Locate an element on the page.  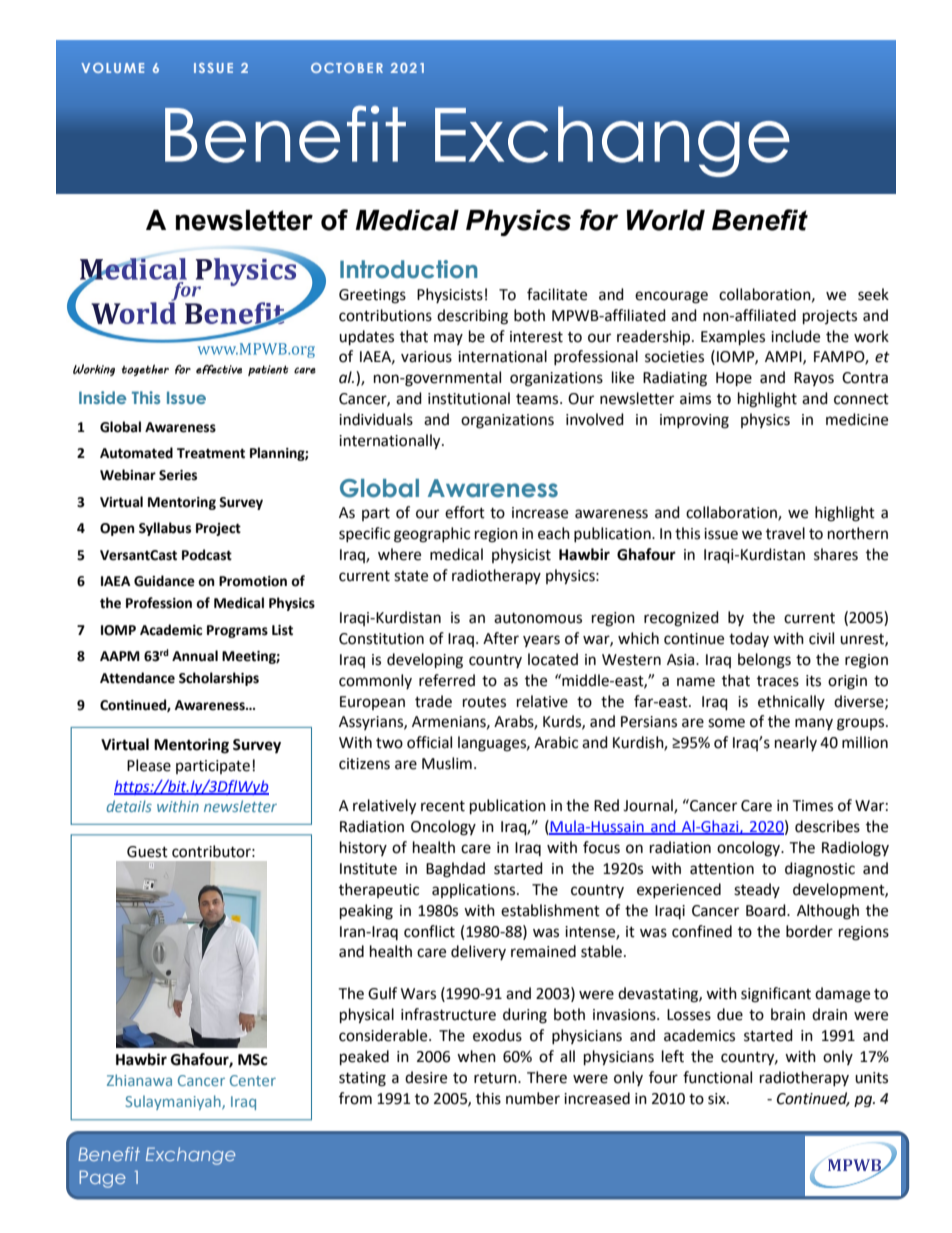
Page is located at coordinates (102, 1179).
